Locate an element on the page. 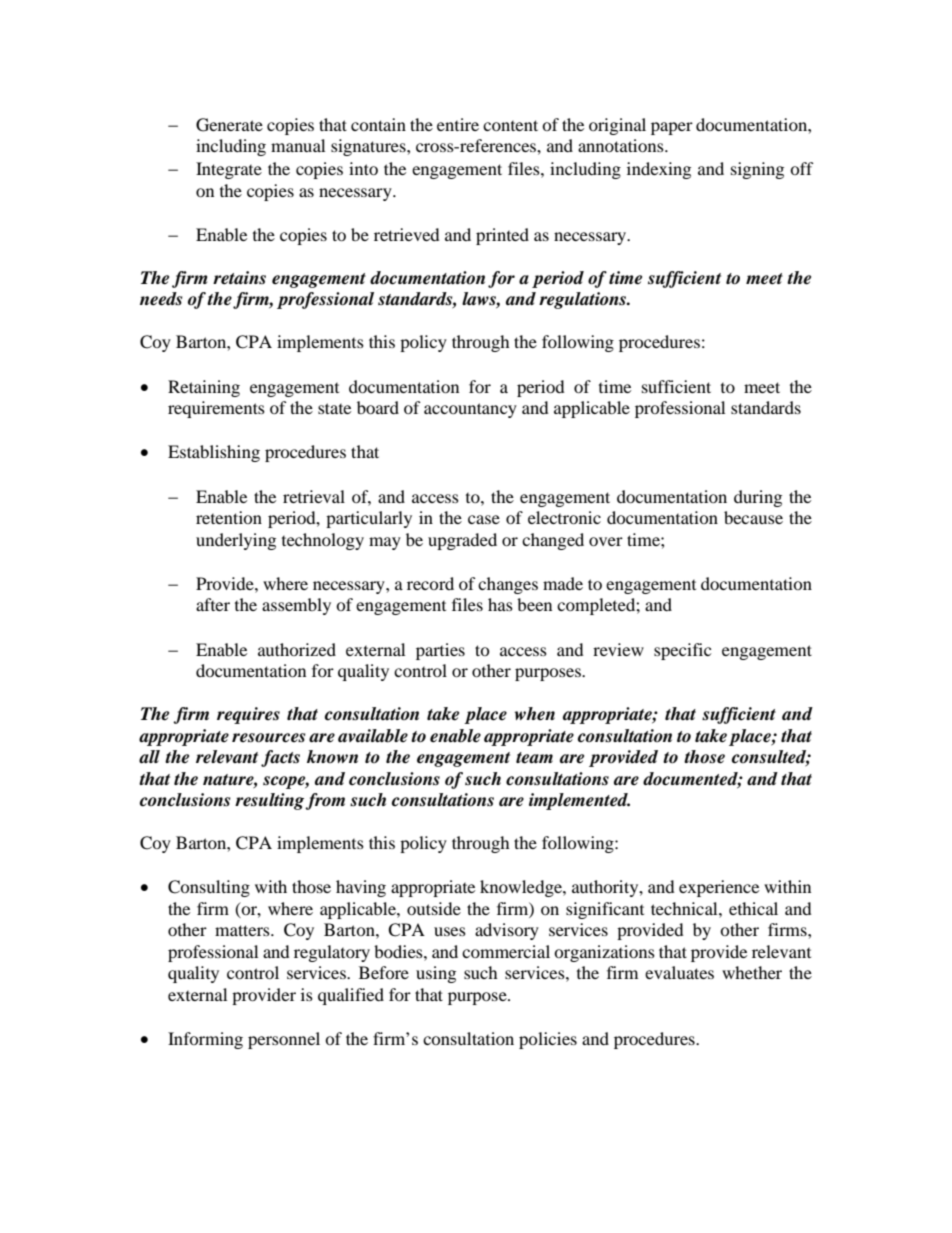 The image size is (952, 1233). entire is located at coordinates (458, 124).
